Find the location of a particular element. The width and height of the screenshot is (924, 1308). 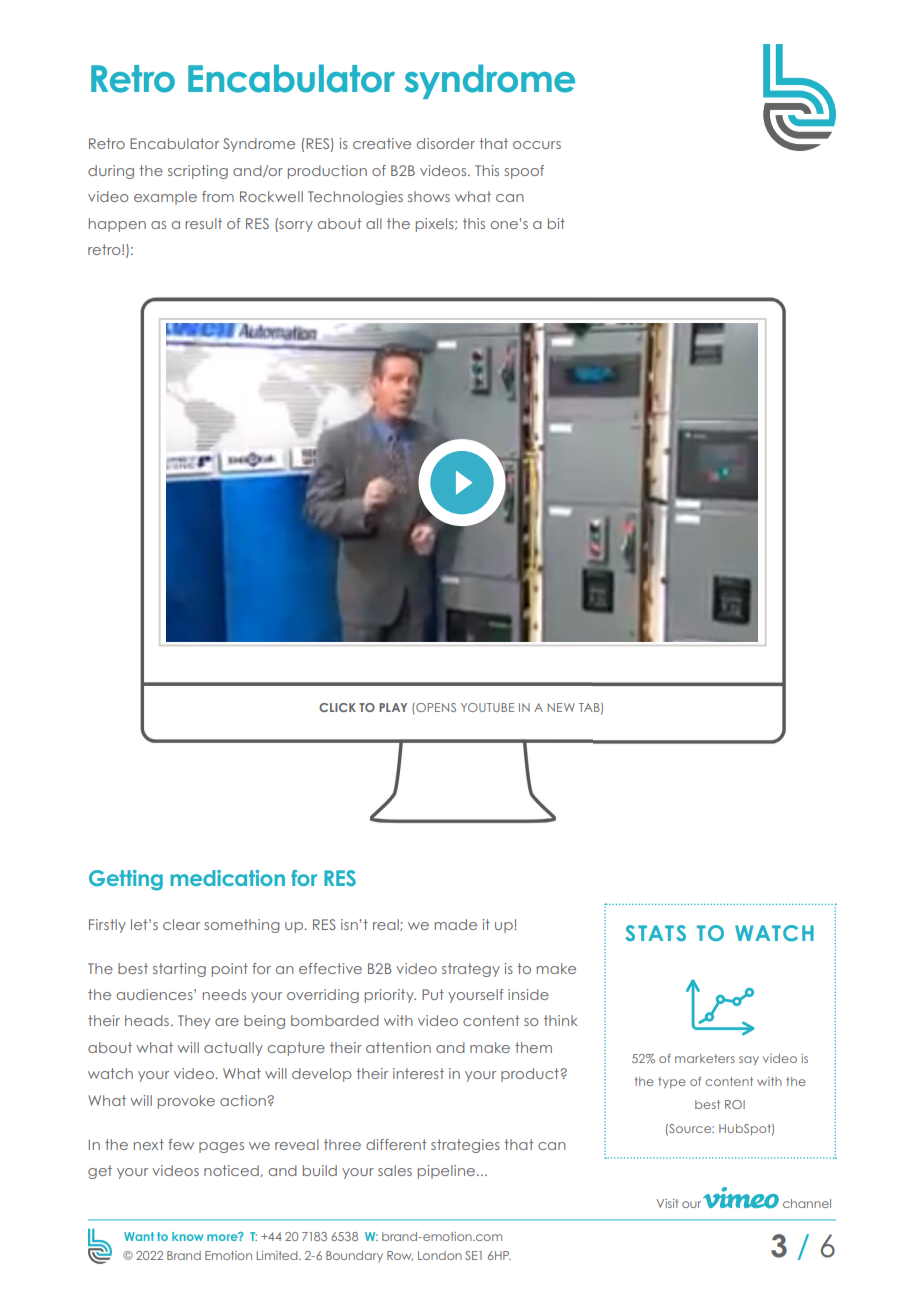

STATS is located at coordinates (655, 933).
